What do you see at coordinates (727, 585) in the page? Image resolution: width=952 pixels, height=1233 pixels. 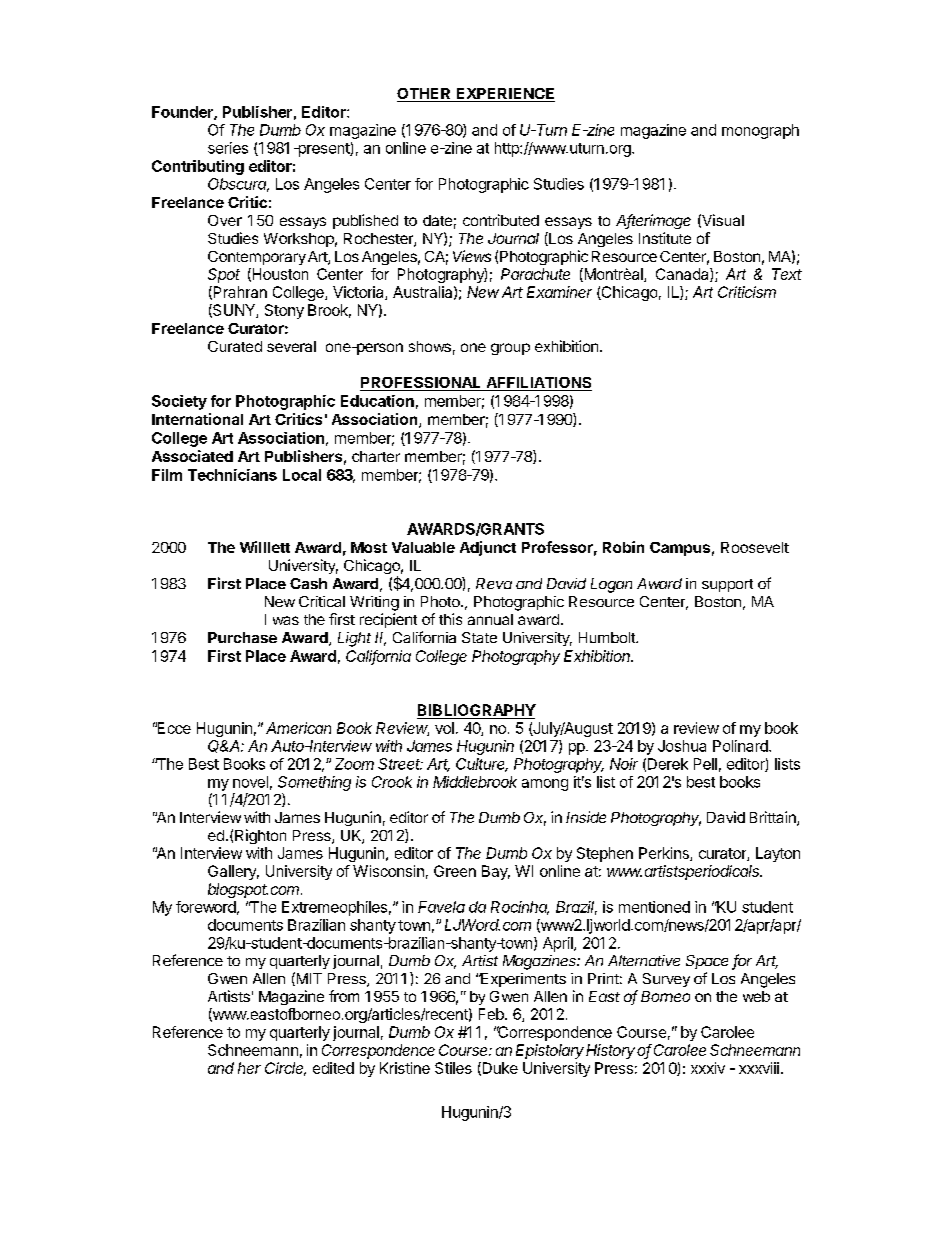 I see `support` at bounding box center [727, 585].
